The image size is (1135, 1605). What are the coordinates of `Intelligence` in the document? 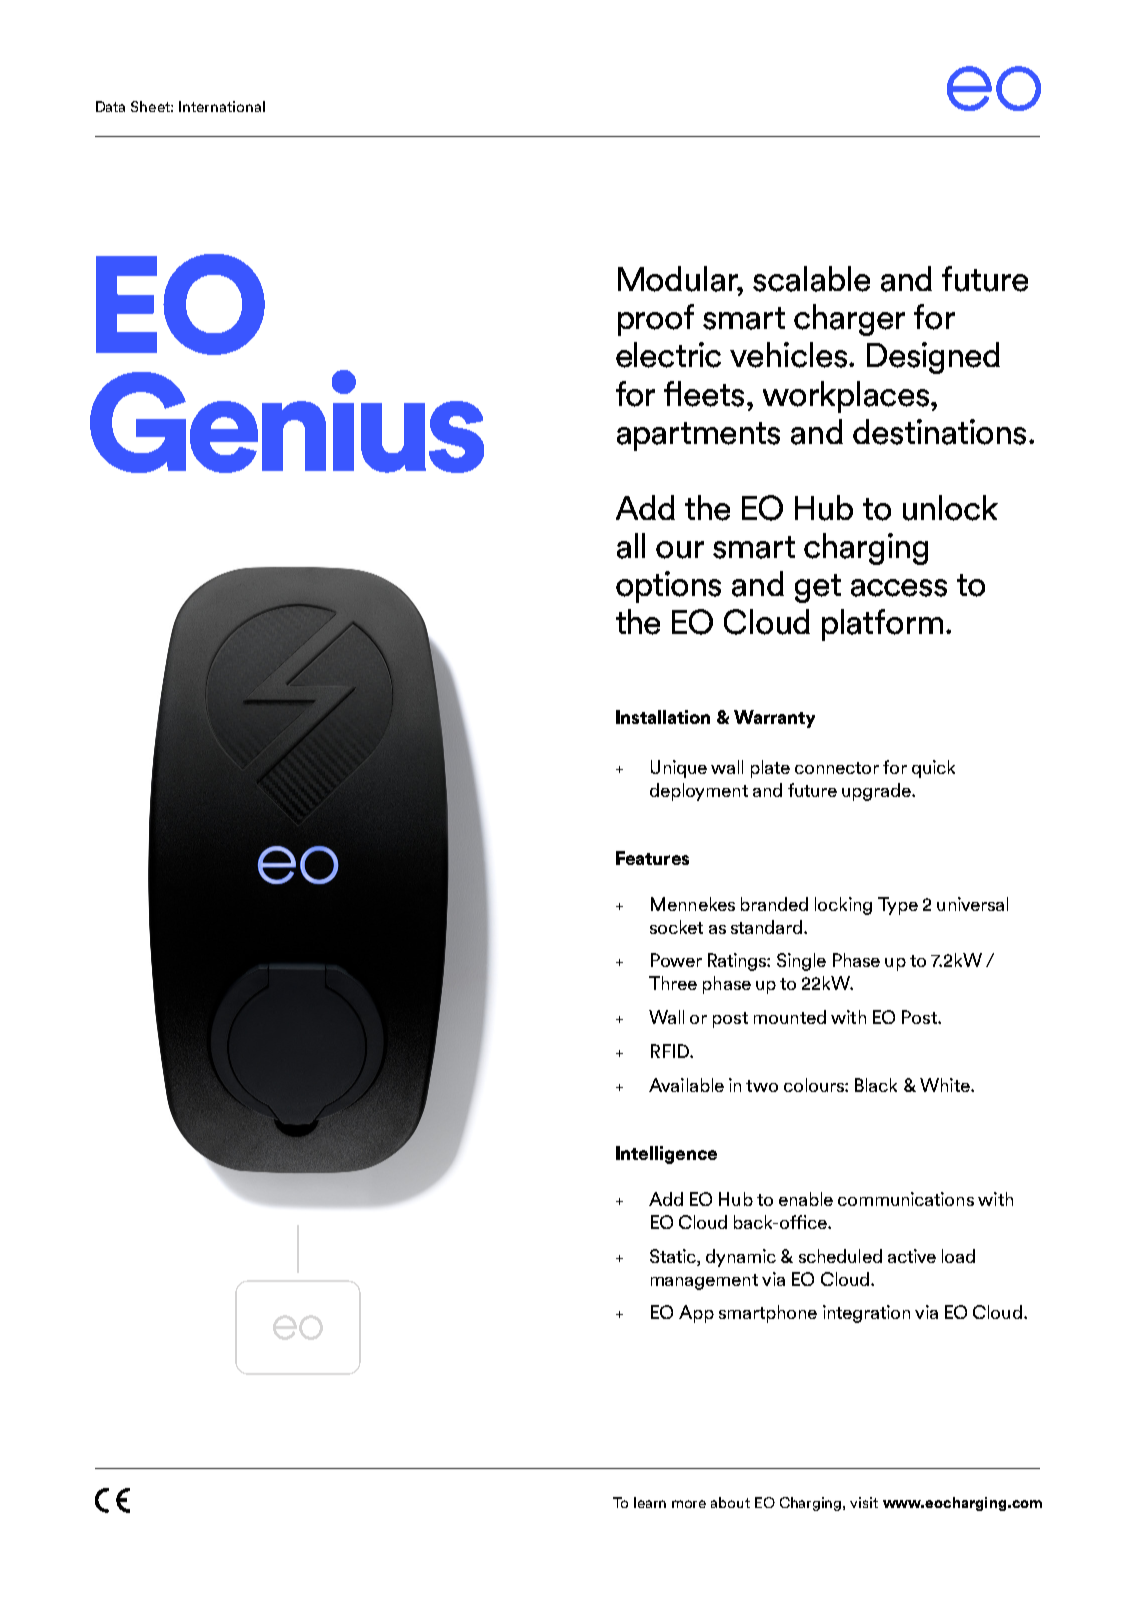 It's located at (666, 1155).
